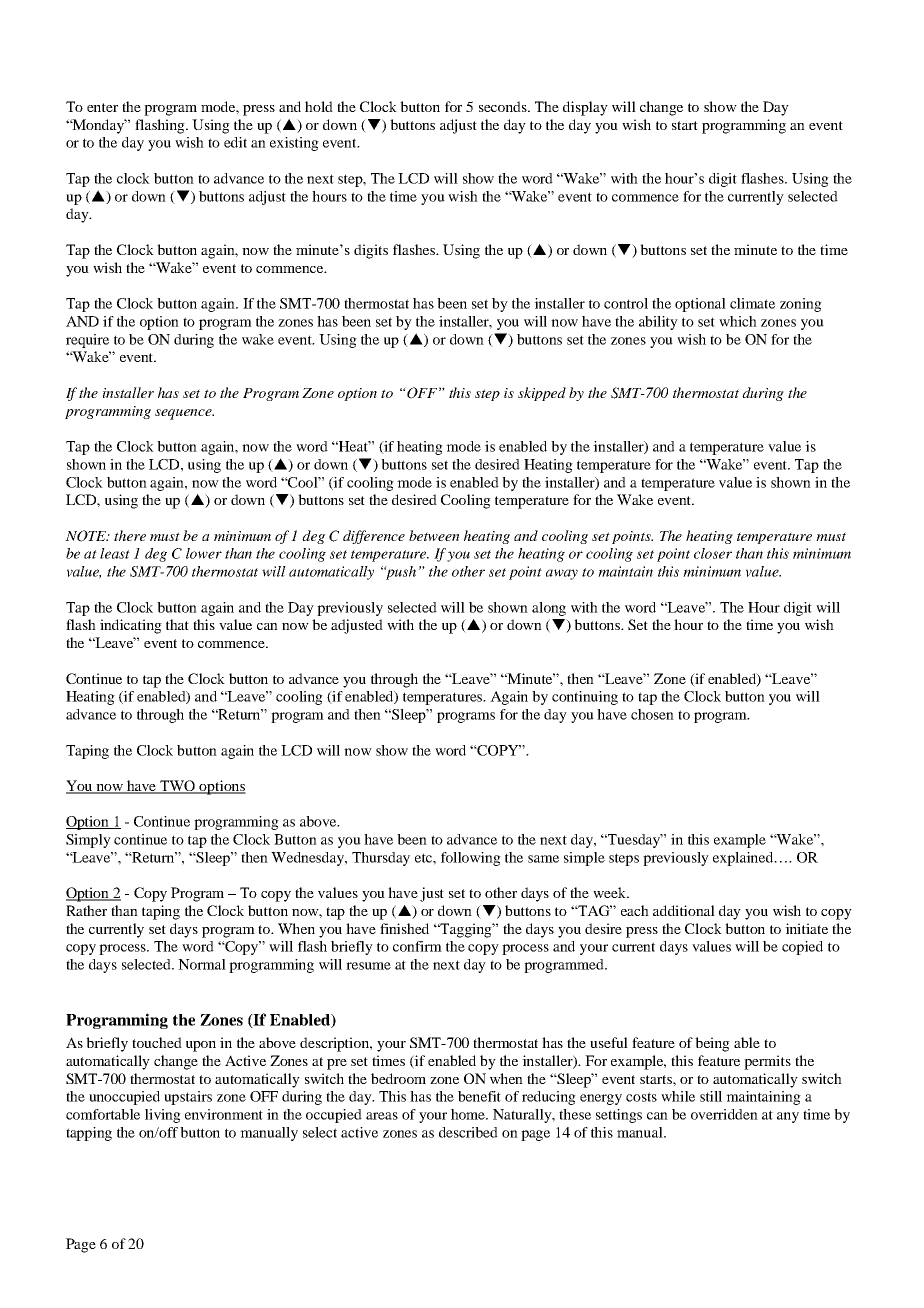  Describe the element at coordinates (88, 841) in the screenshot. I see `Simply` at that location.
